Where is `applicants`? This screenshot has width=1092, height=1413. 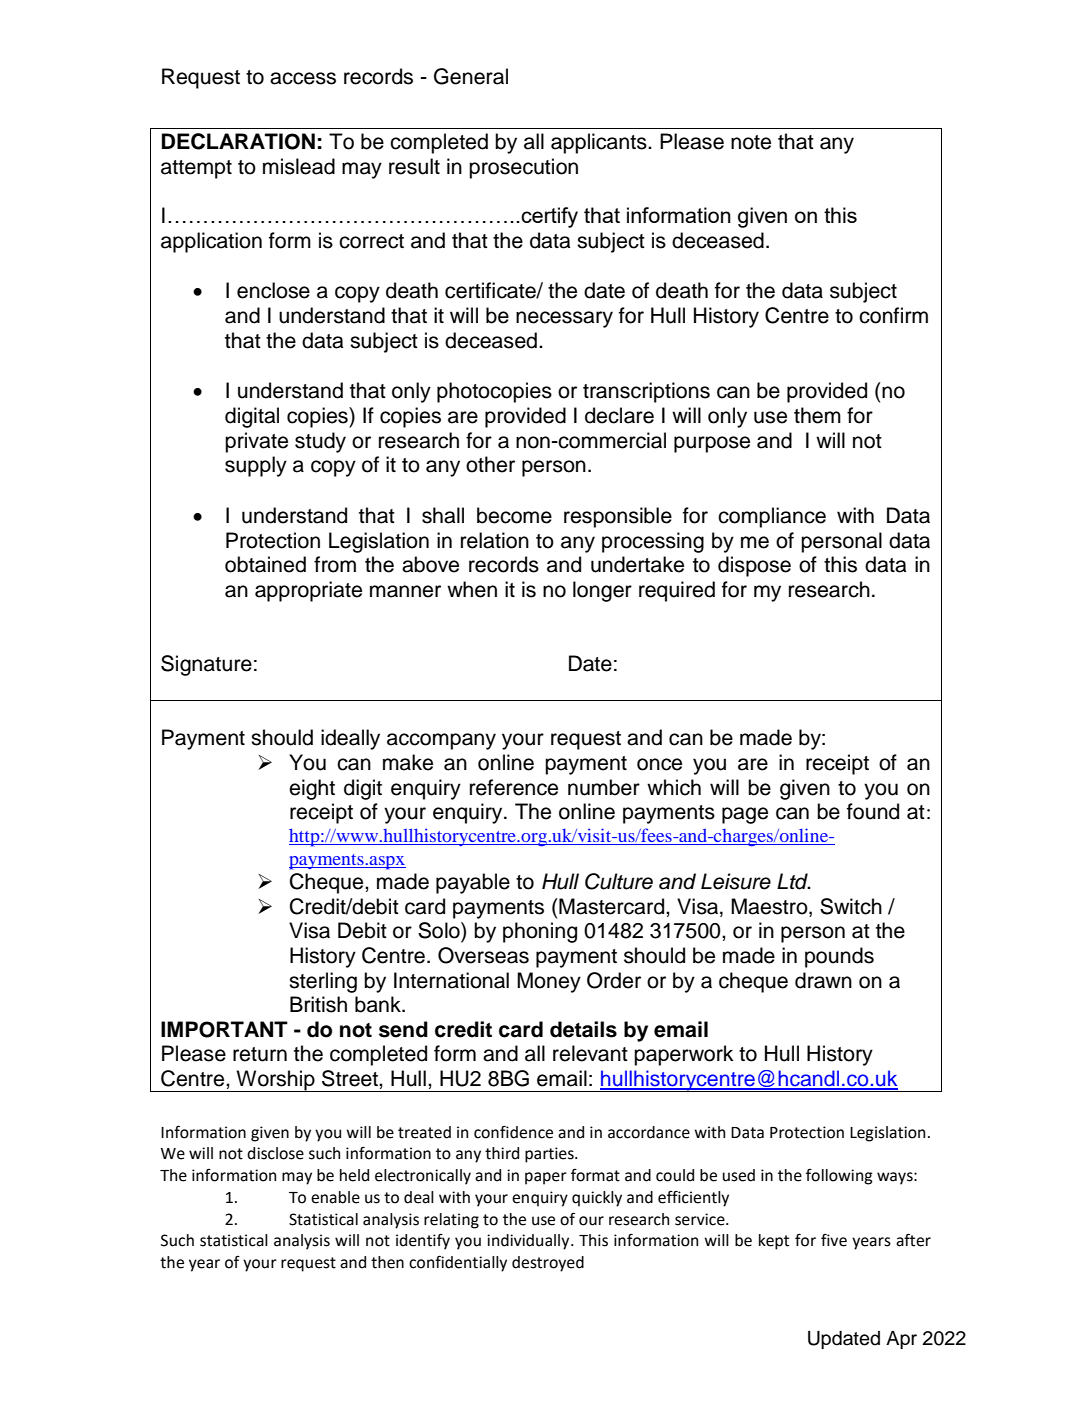 applicants is located at coordinates (600, 143).
